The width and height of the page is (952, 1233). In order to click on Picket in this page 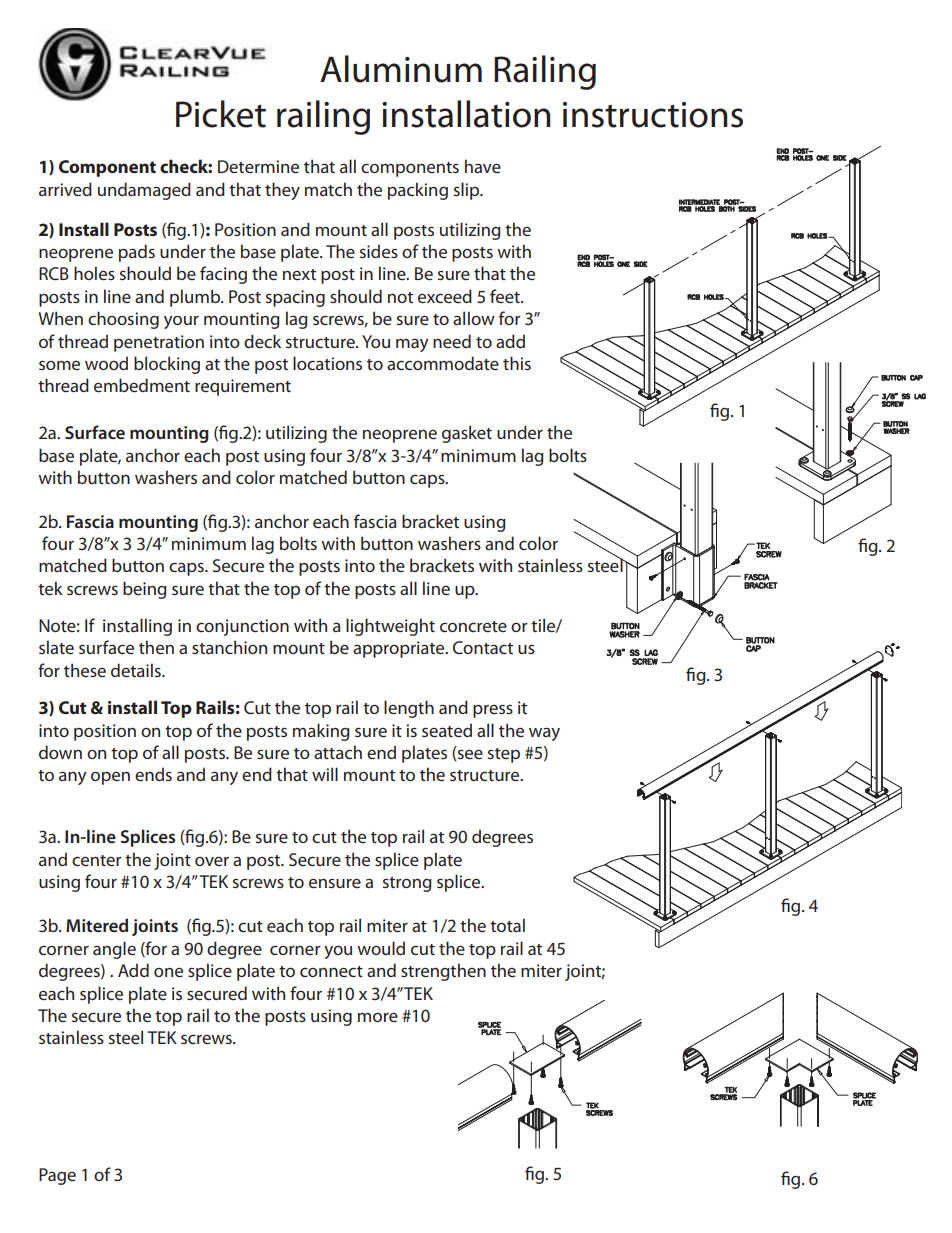, I will do `click(221, 114)`.
